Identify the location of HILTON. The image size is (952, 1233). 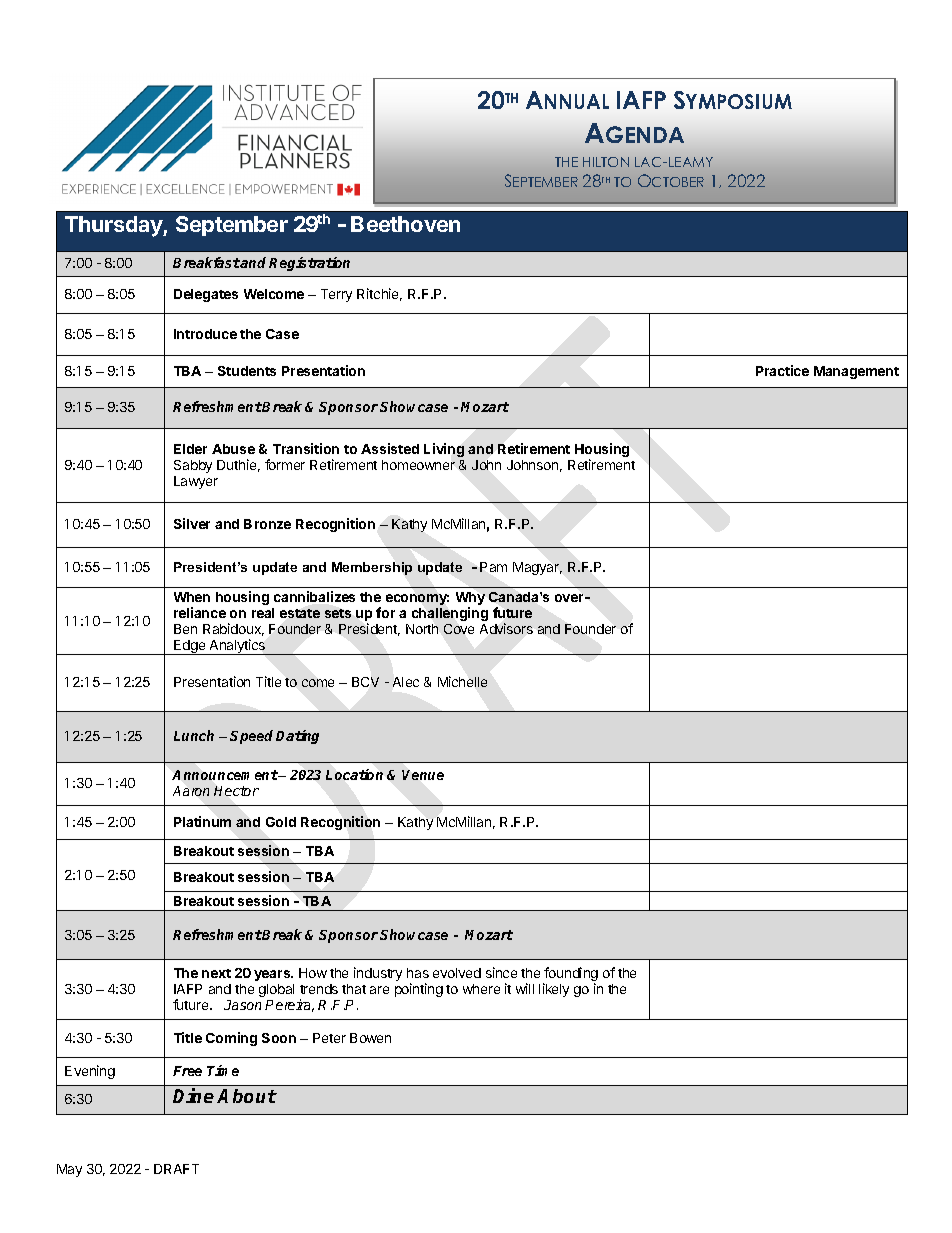
(606, 162).
